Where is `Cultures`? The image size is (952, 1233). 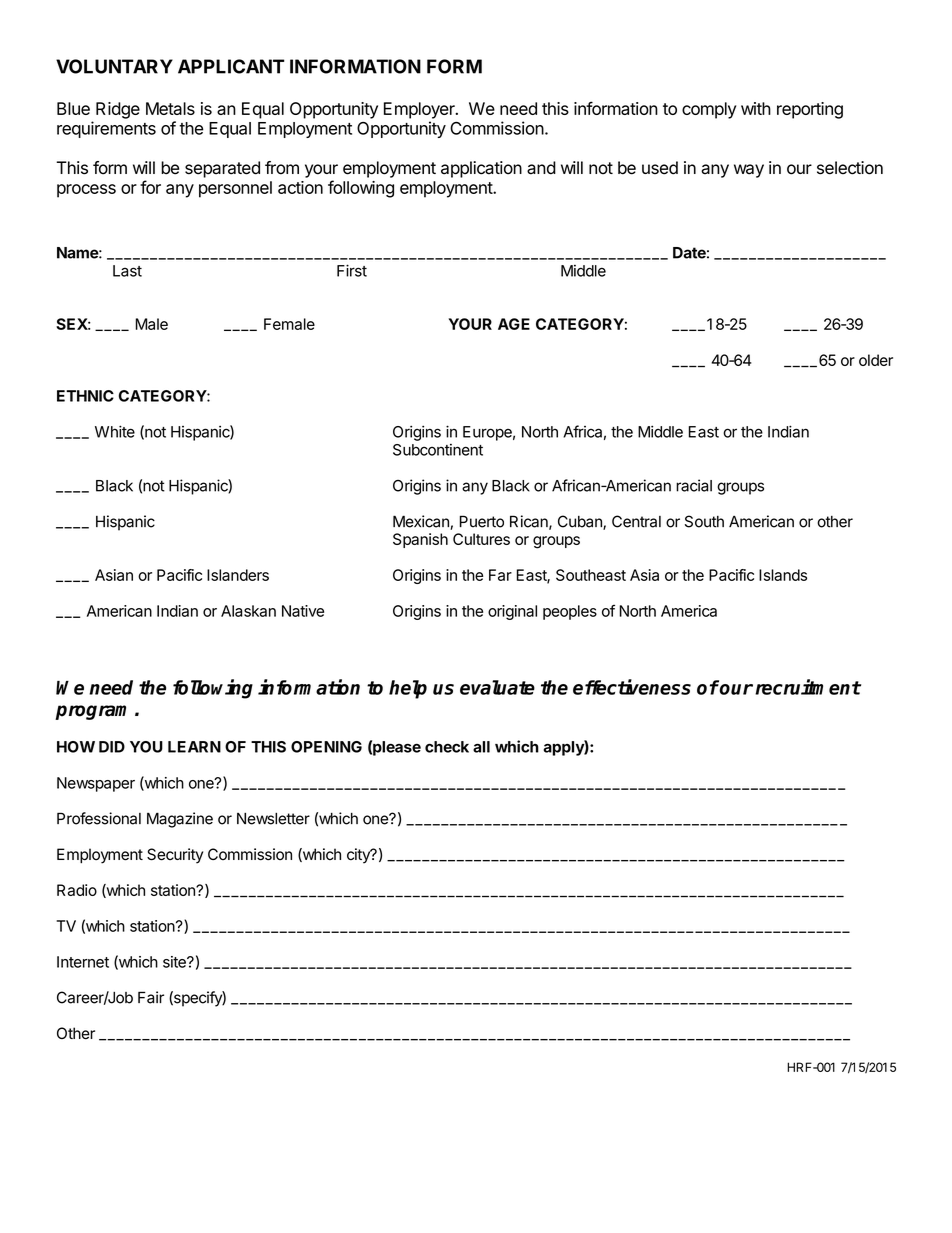
Cultures is located at coordinates (481, 539).
